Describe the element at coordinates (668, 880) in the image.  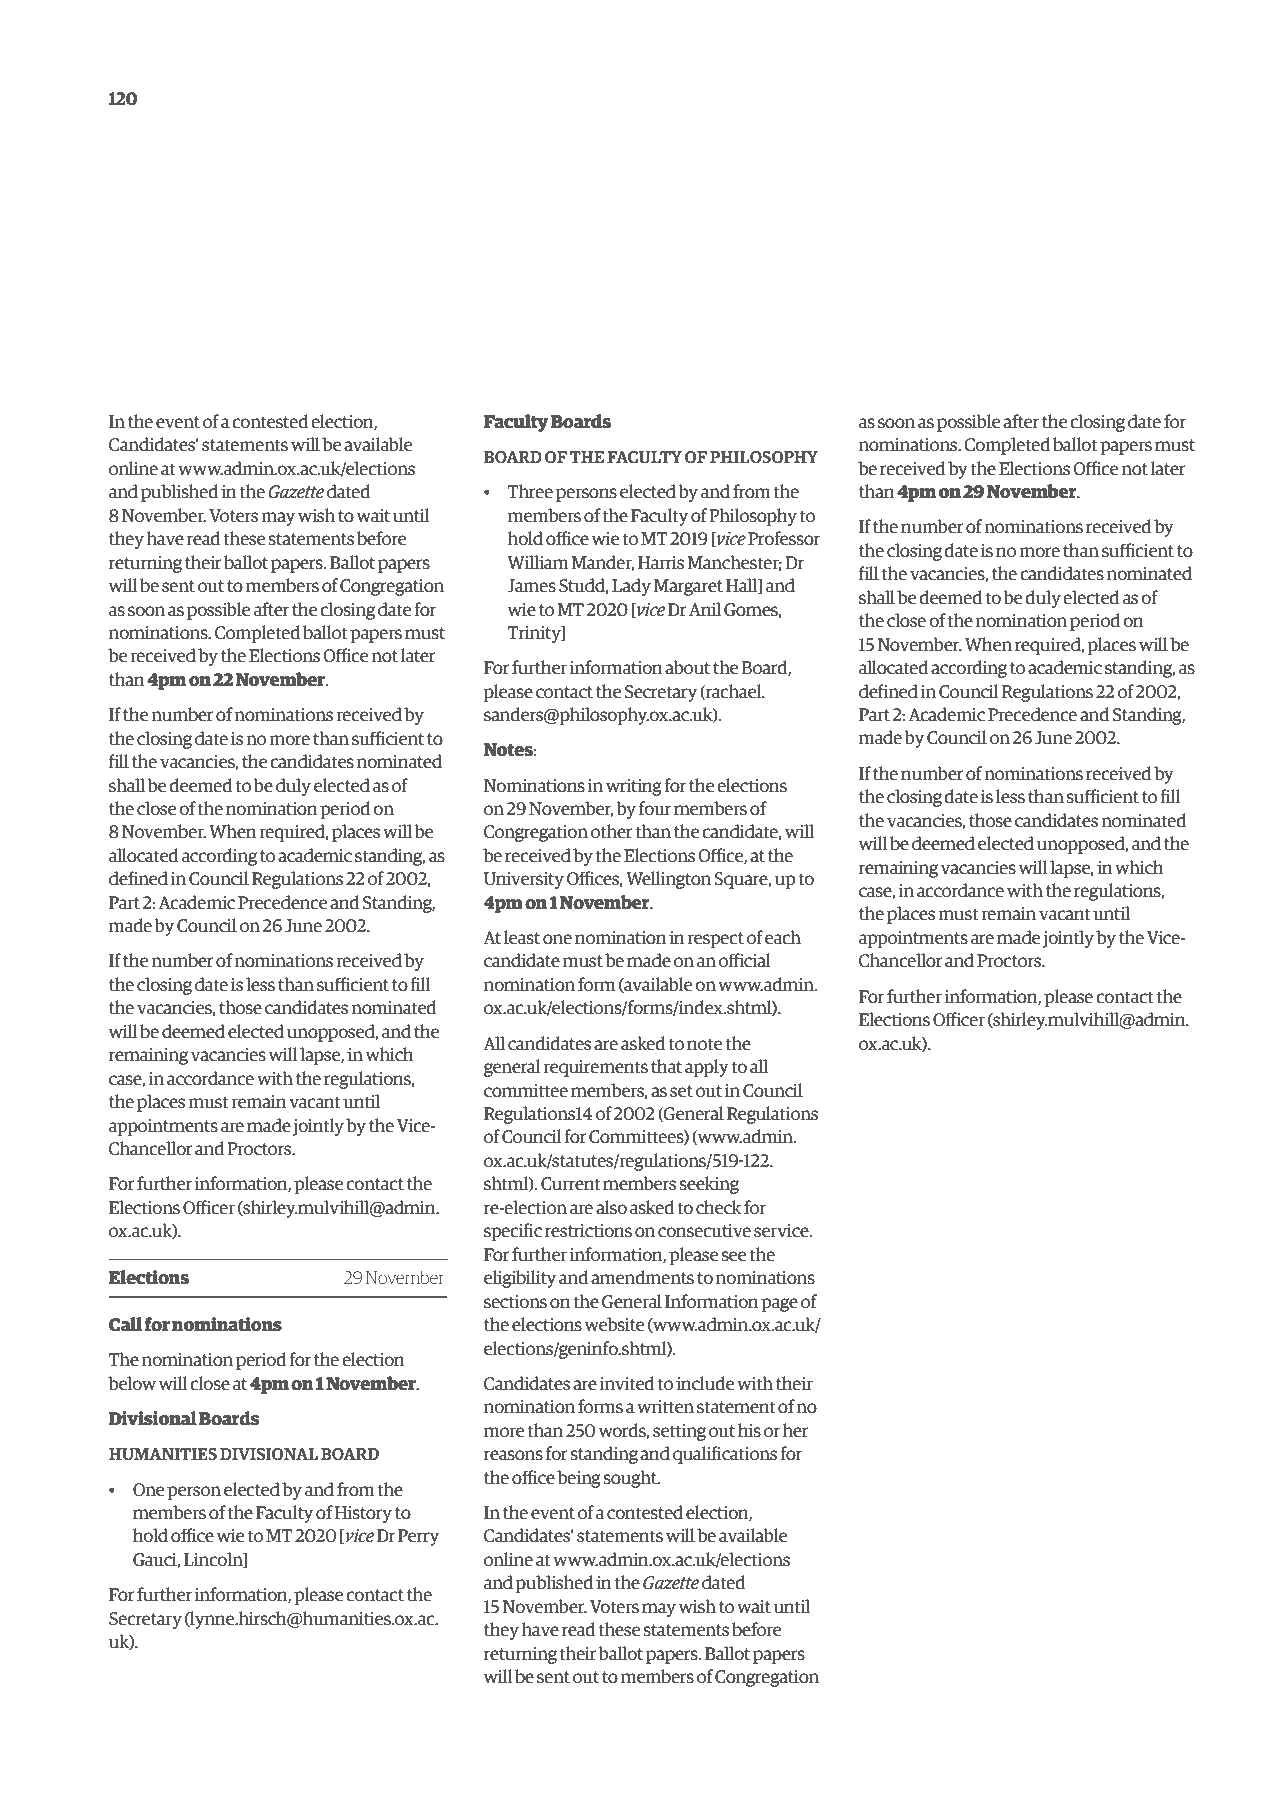
I see `Wellington` at that location.
